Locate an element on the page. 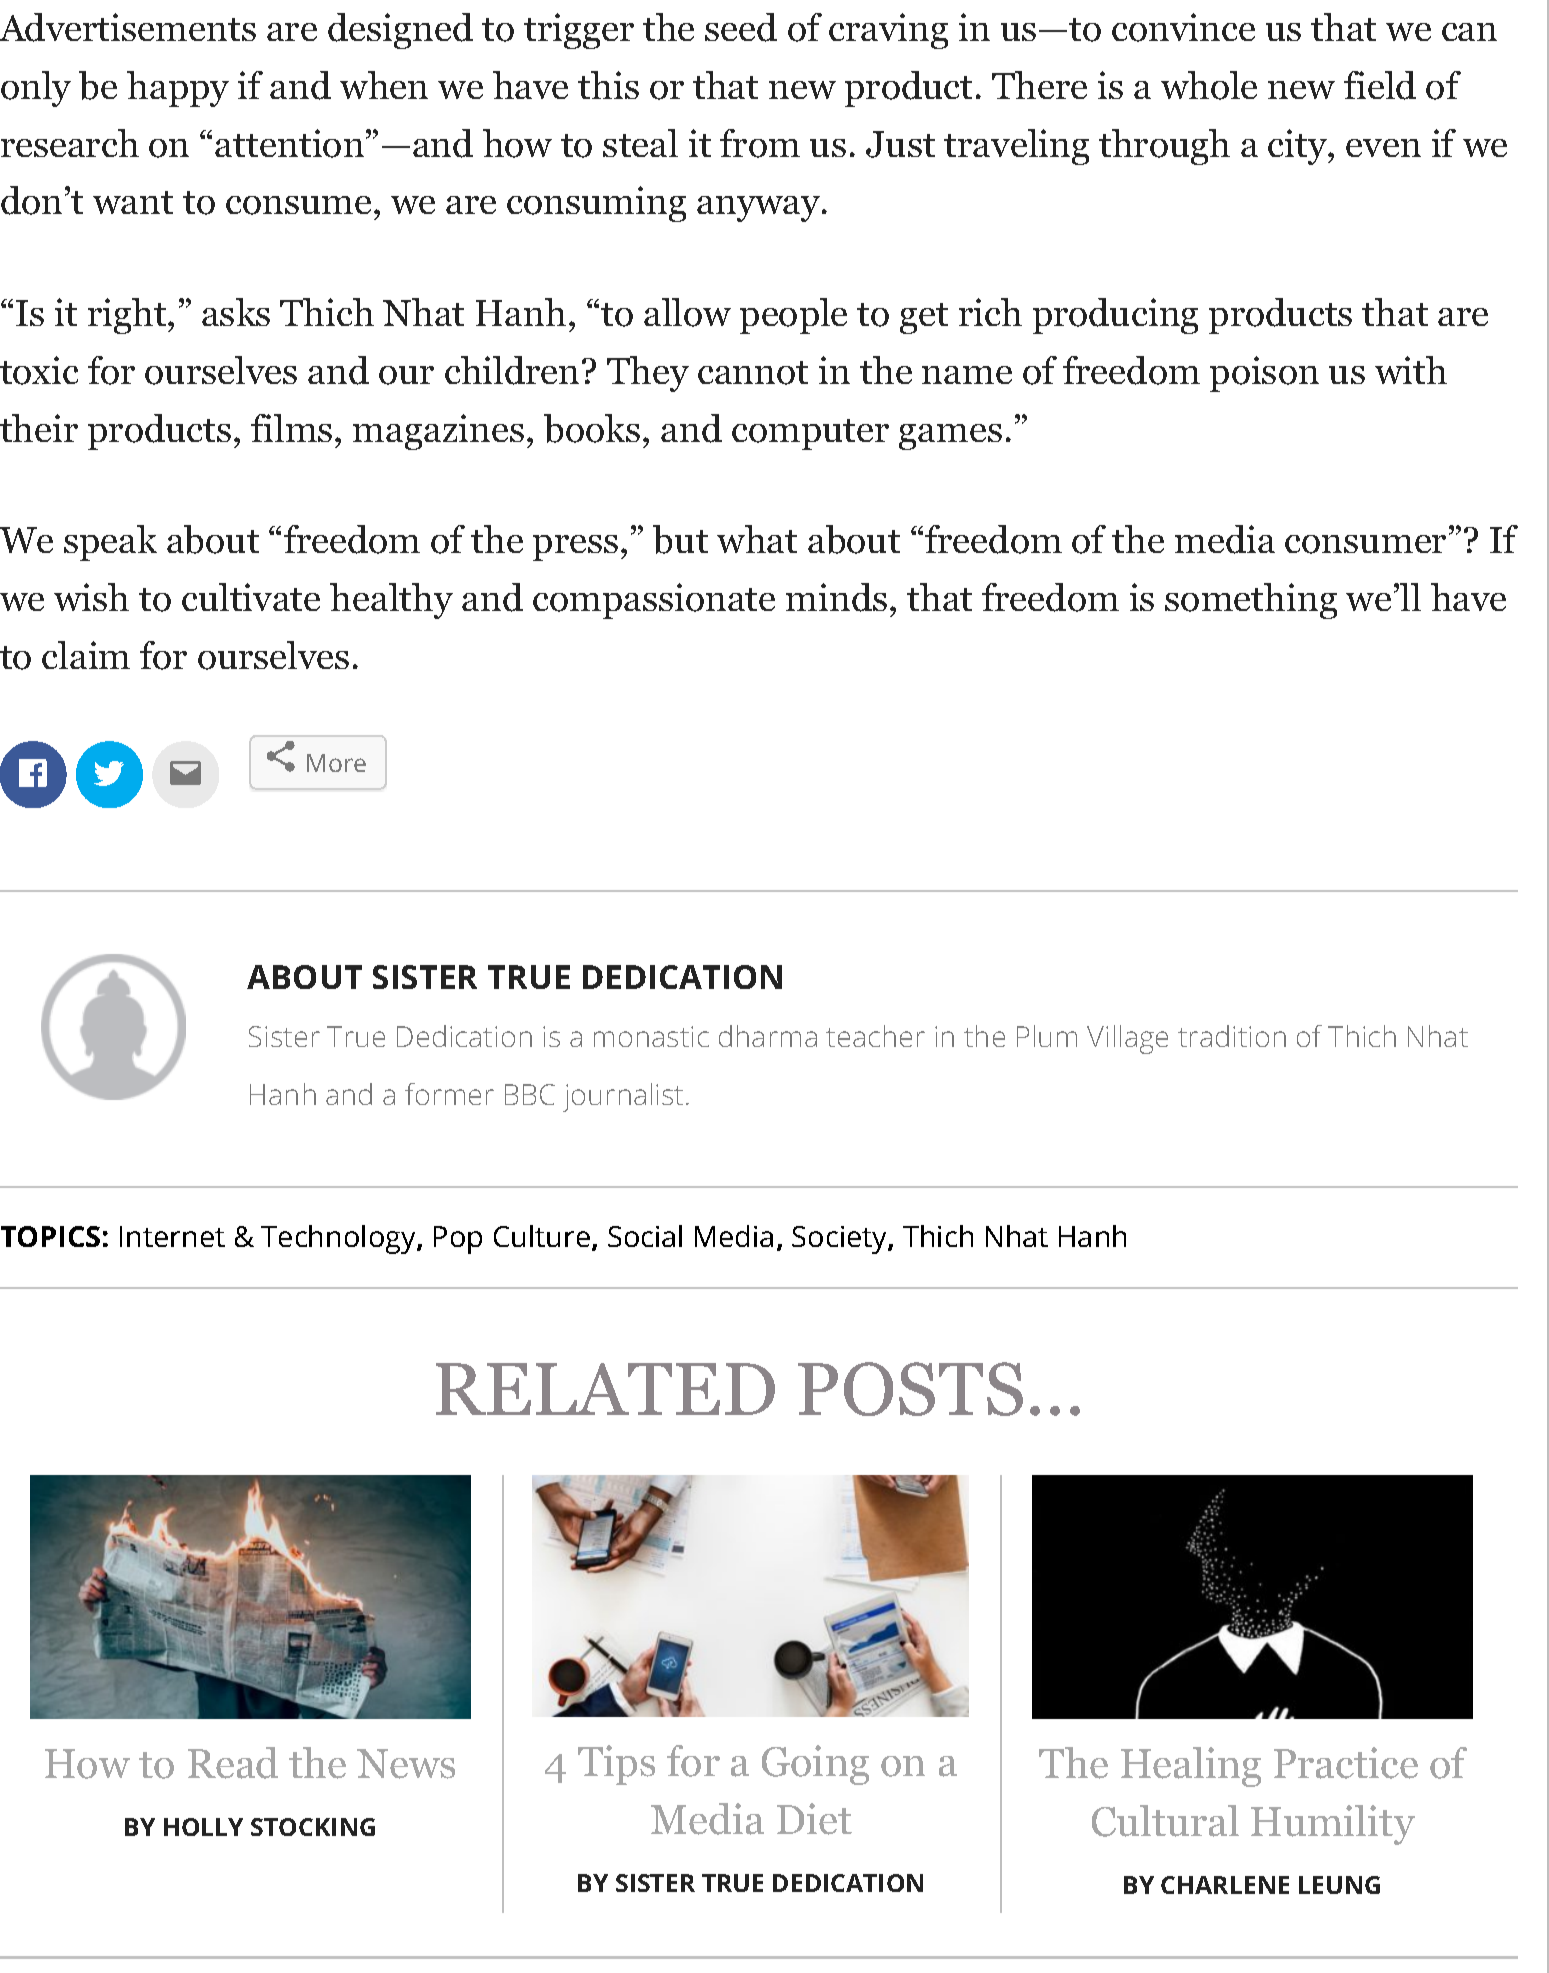 Image resolution: width=1549 pixels, height=1973 pixels. compassionate is located at coordinates (654, 601).
